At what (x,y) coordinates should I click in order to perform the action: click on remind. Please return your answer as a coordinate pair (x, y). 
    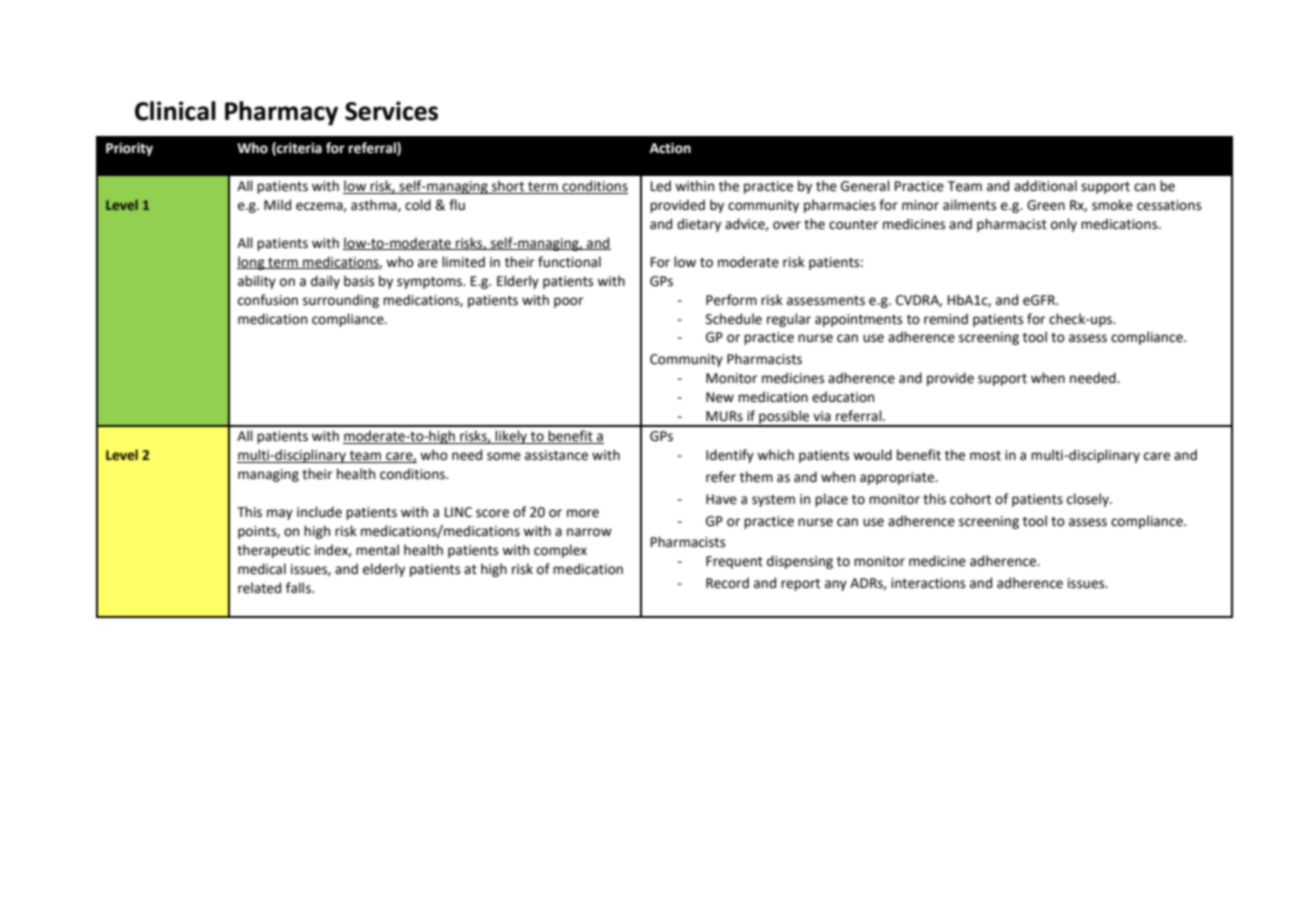
    Looking at the image, I should click on (946, 319).
